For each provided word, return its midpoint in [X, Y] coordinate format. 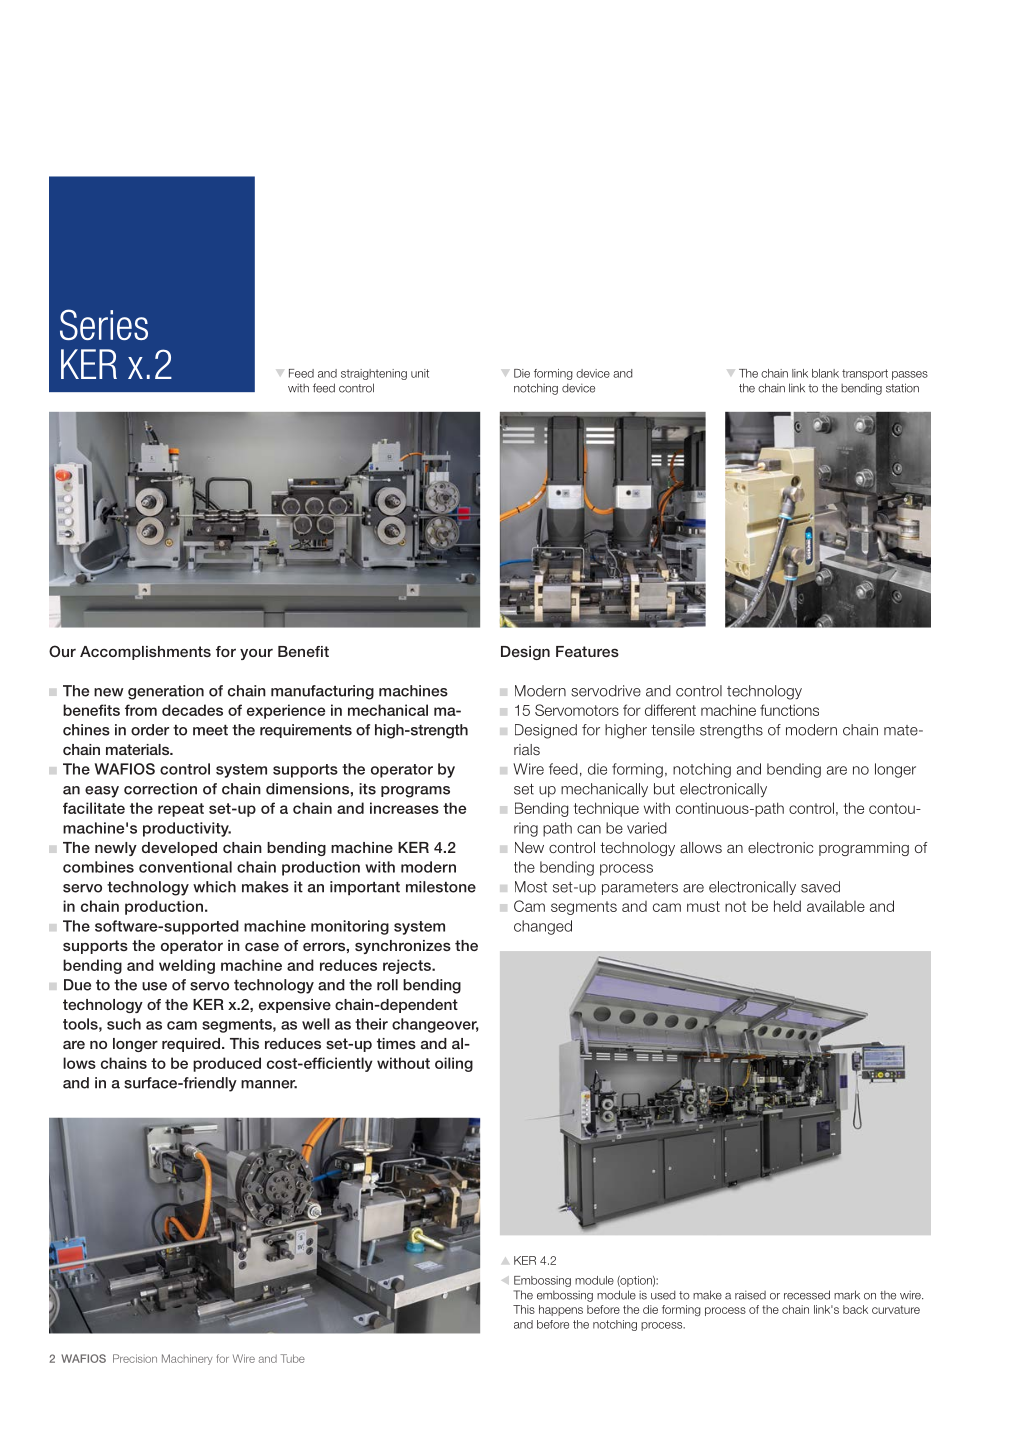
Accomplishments [145, 653]
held [787, 906]
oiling [454, 1064]
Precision [135, 1358]
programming [864, 849]
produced [227, 1064]
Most [531, 887]
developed [179, 849]
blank [825, 373]
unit [420, 373]
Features [587, 651]
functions [789, 710]
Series [104, 324]
